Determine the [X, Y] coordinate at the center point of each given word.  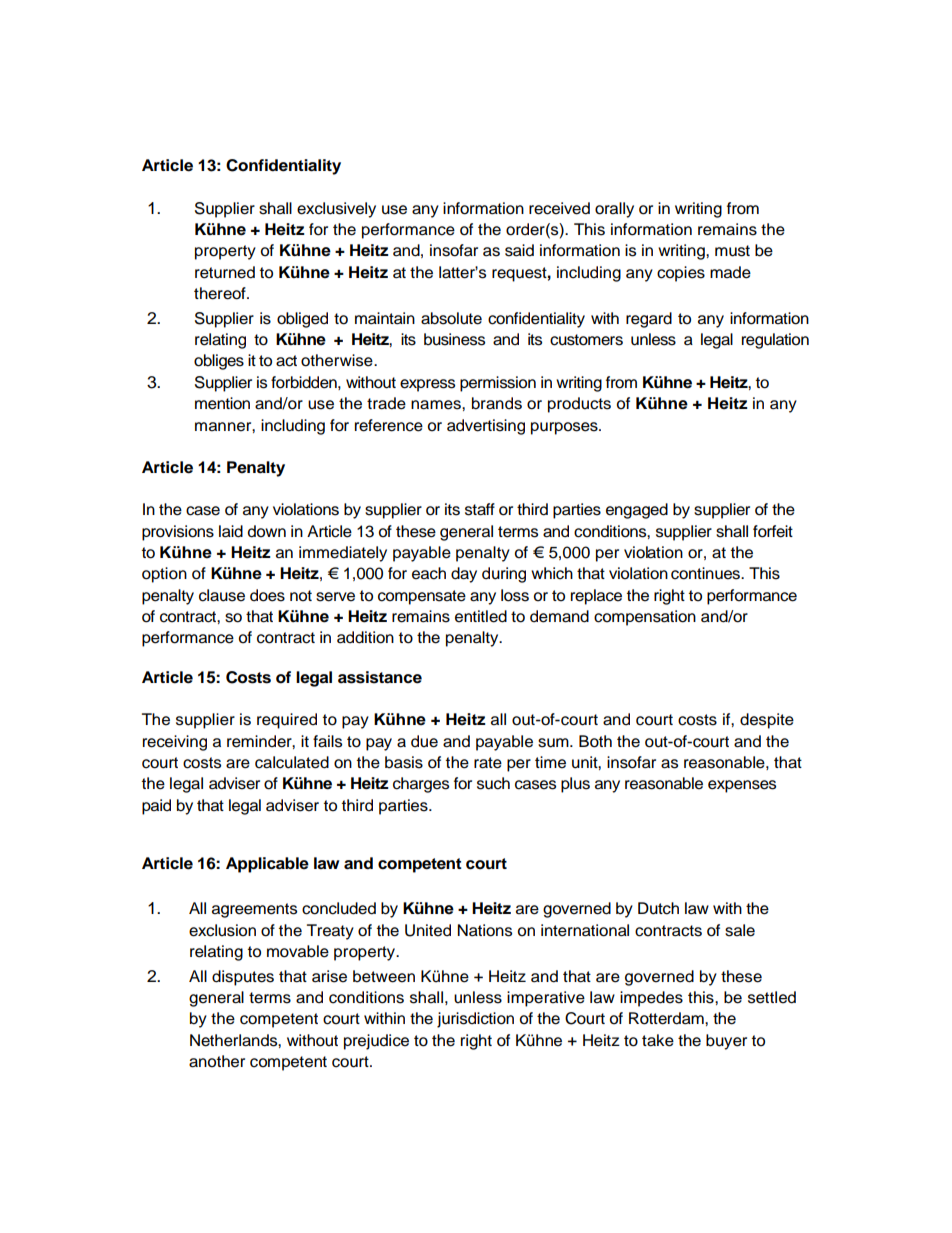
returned [225, 272]
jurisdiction [475, 1020]
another [217, 1061]
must [732, 251]
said [519, 250]
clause [222, 595]
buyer [726, 1042]
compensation [645, 618]
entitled [481, 616]
